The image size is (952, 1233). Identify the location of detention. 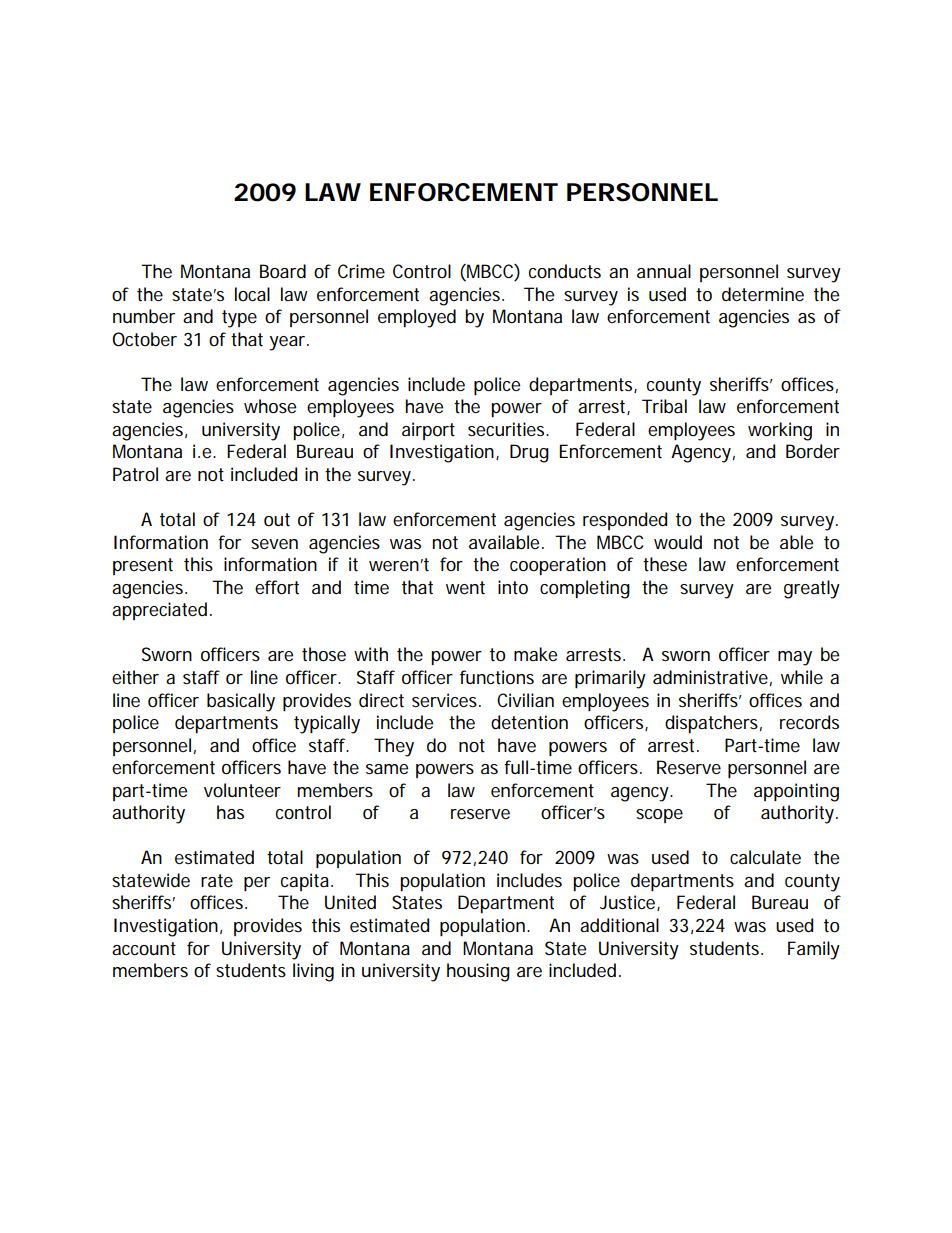
(529, 722).
